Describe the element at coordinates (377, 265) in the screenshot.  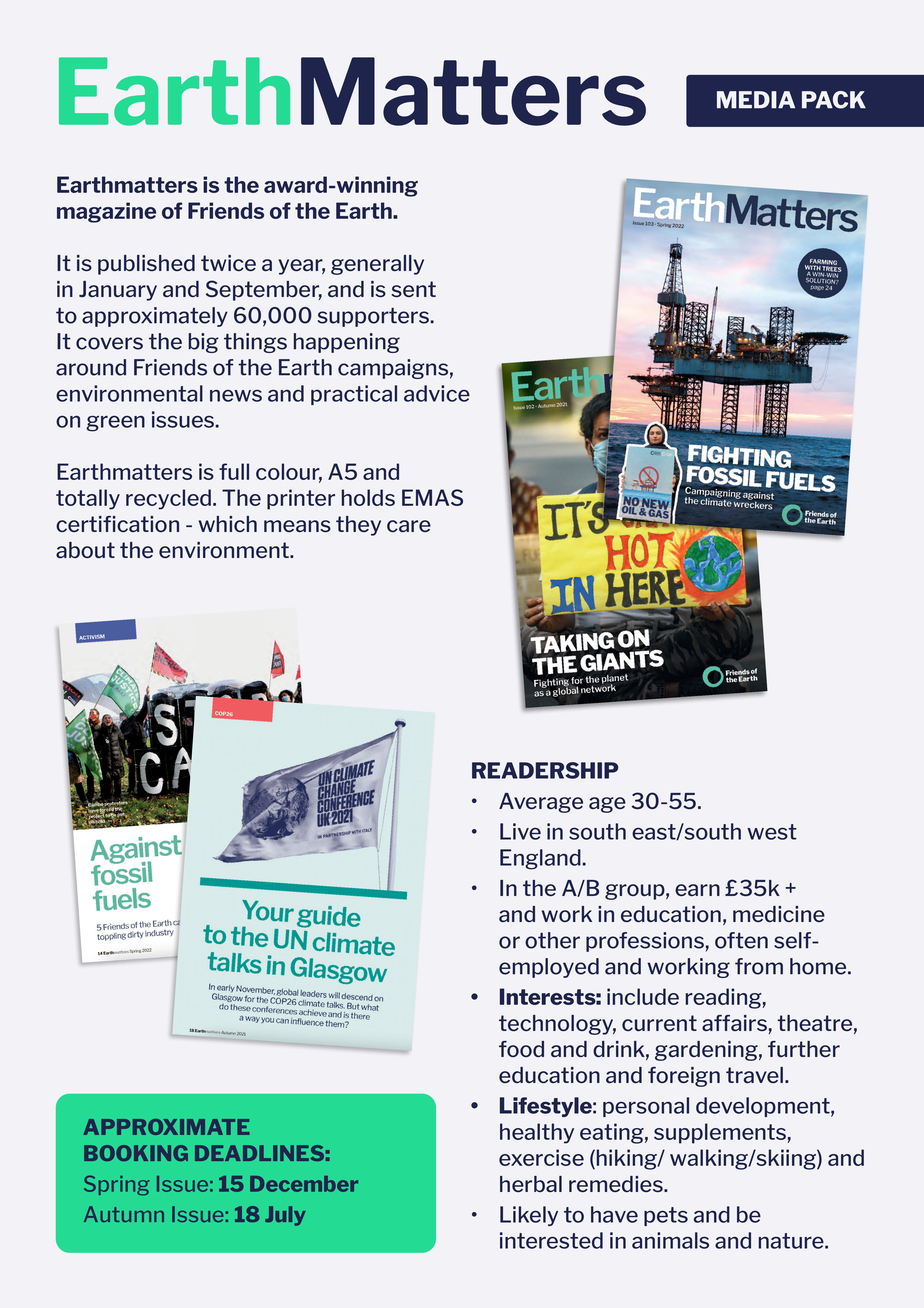
I see `generally` at that location.
